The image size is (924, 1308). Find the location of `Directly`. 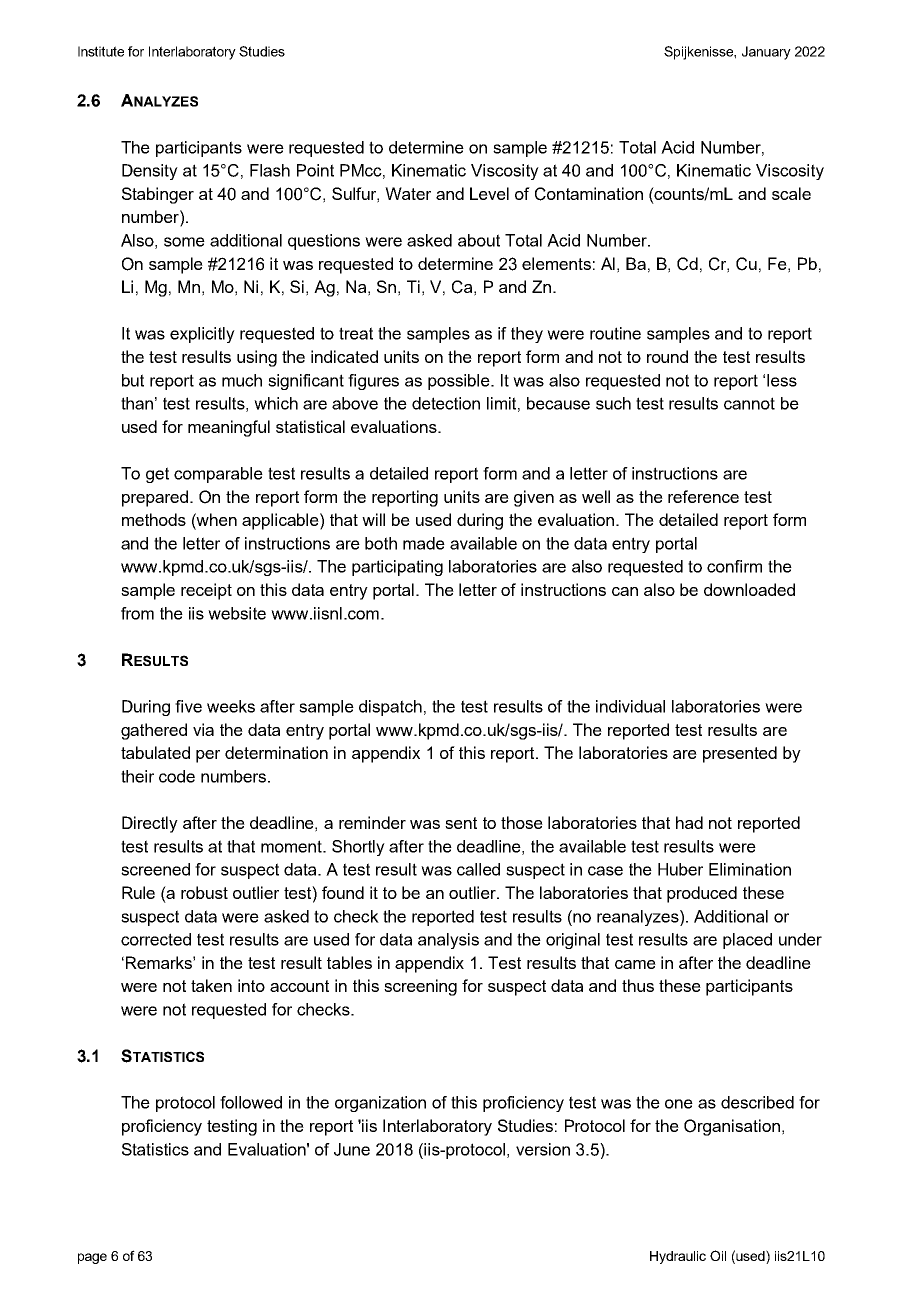

Directly is located at coordinates (150, 824).
